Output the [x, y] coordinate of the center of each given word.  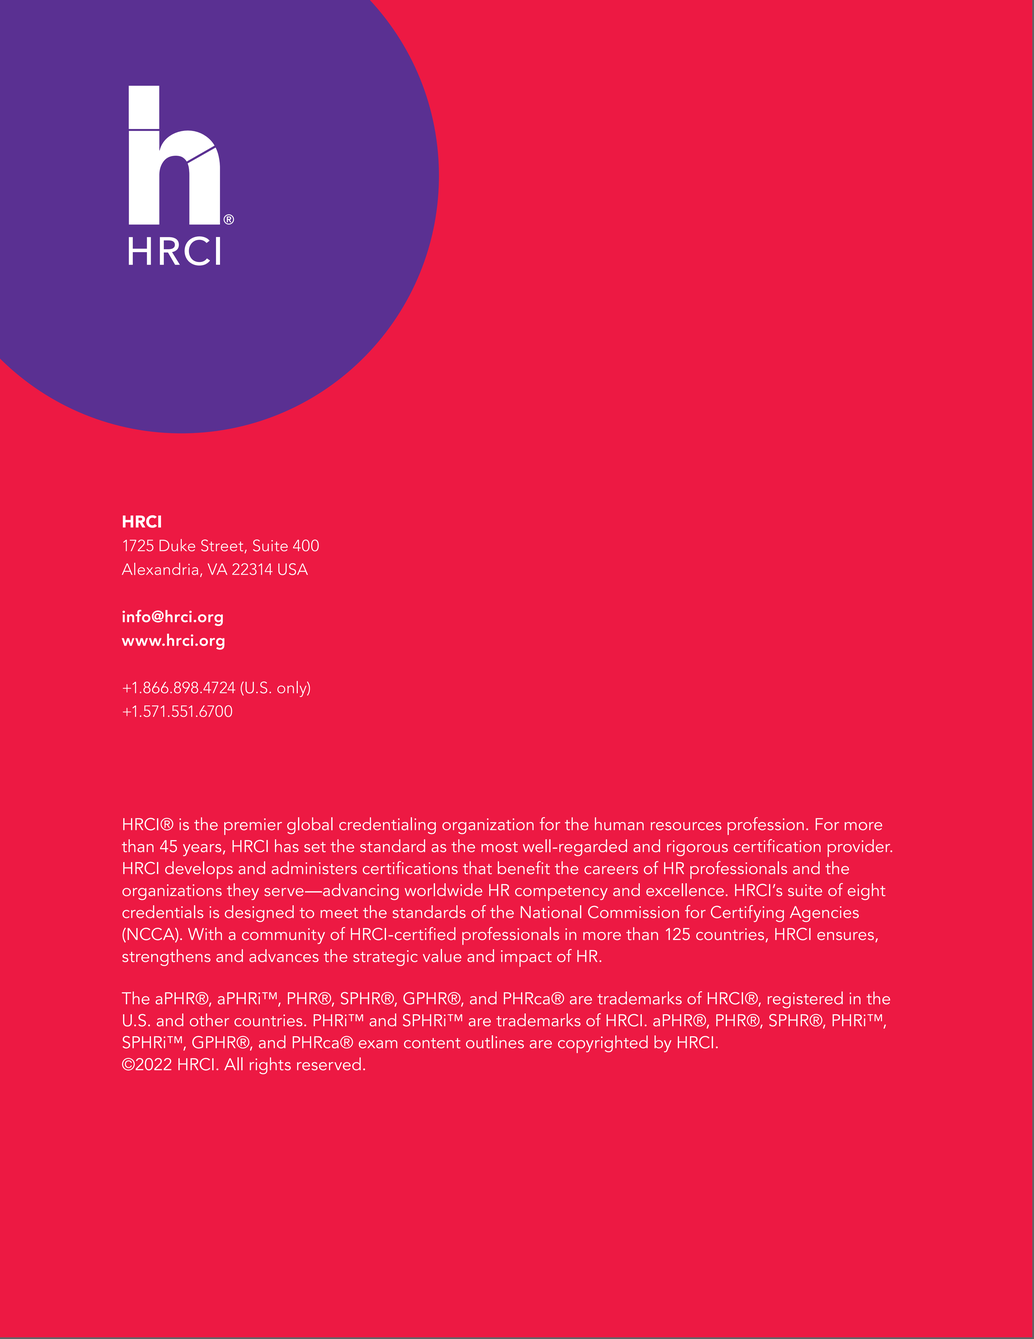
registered [805, 1000]
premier [253, 826]
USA [293, 569]
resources [686, 826]
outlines [495, 1042]
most [499, 847]
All [233, 1063]
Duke [177, 545]
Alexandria [161, 570]
